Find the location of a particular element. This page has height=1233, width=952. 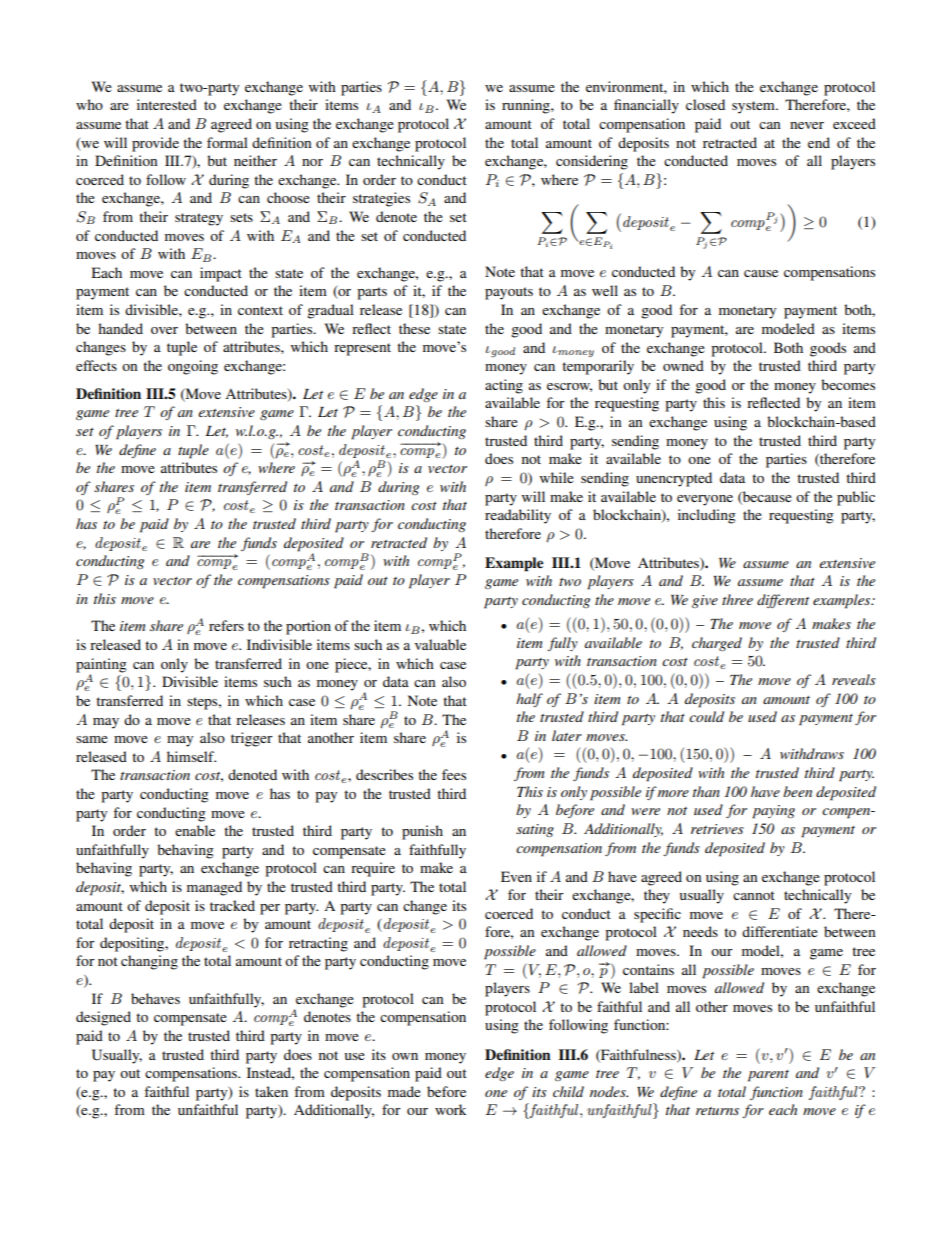

considering is located at coordinates (592, 162).
